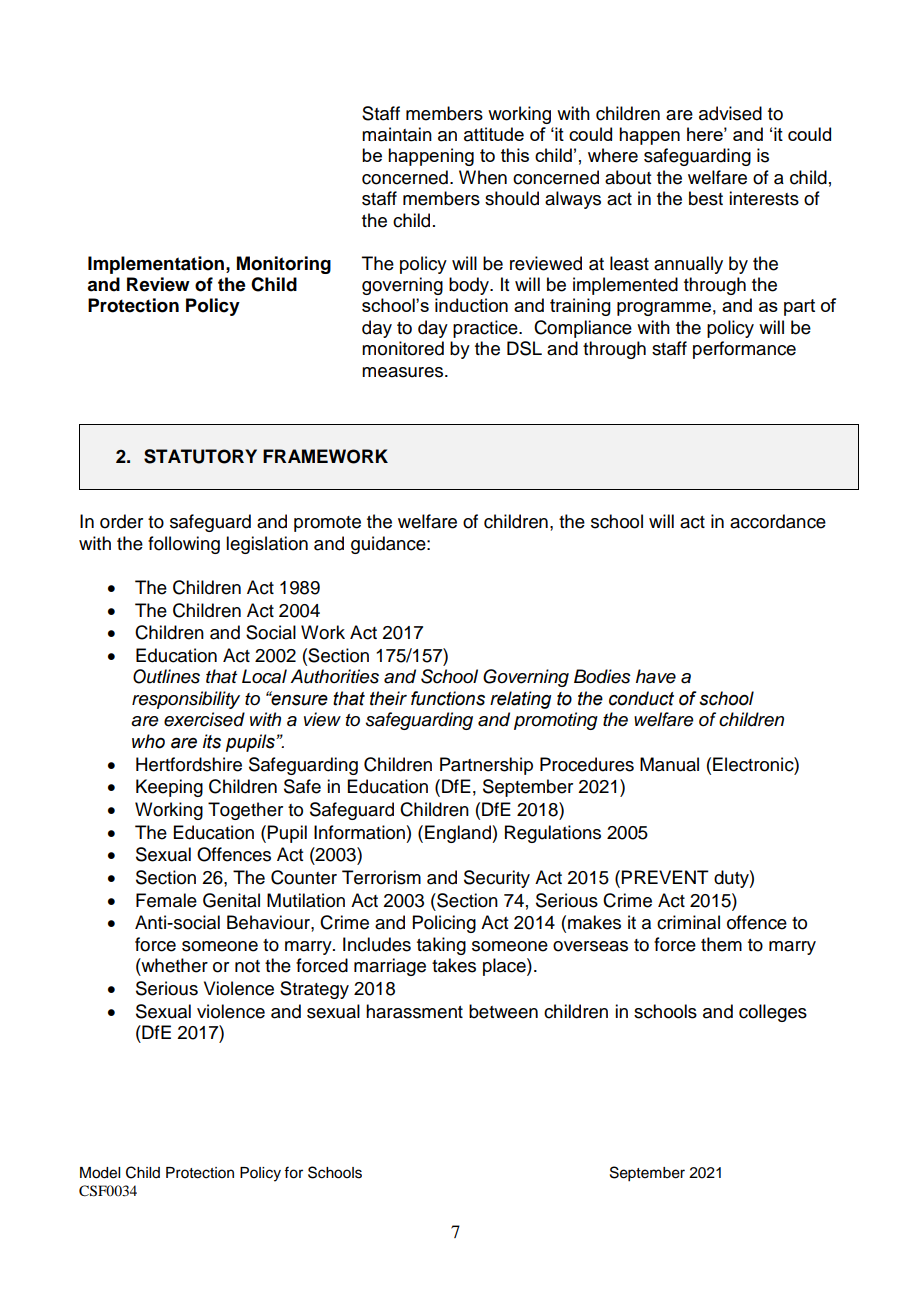 The image size is (924, 1308). I want to click on advised, so click(730, 113).
